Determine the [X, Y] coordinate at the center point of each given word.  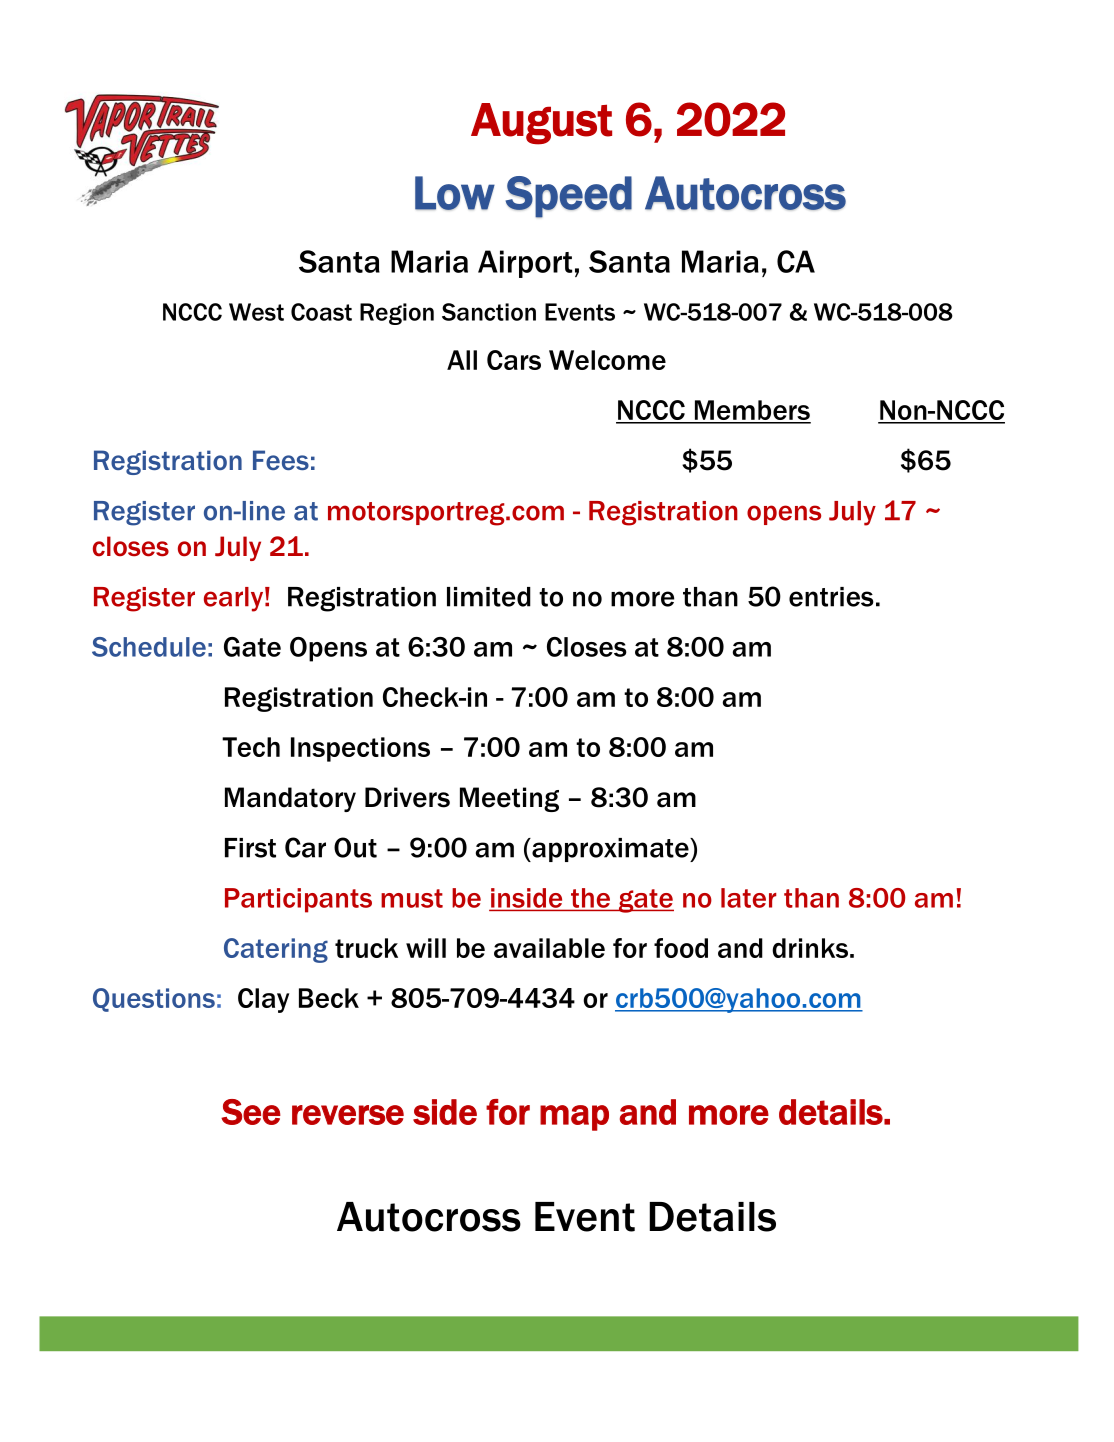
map [574, 1118]
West [256, 312]
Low [455, 193]
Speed [569, 197]
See [251, 1112]
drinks [810, 948]
